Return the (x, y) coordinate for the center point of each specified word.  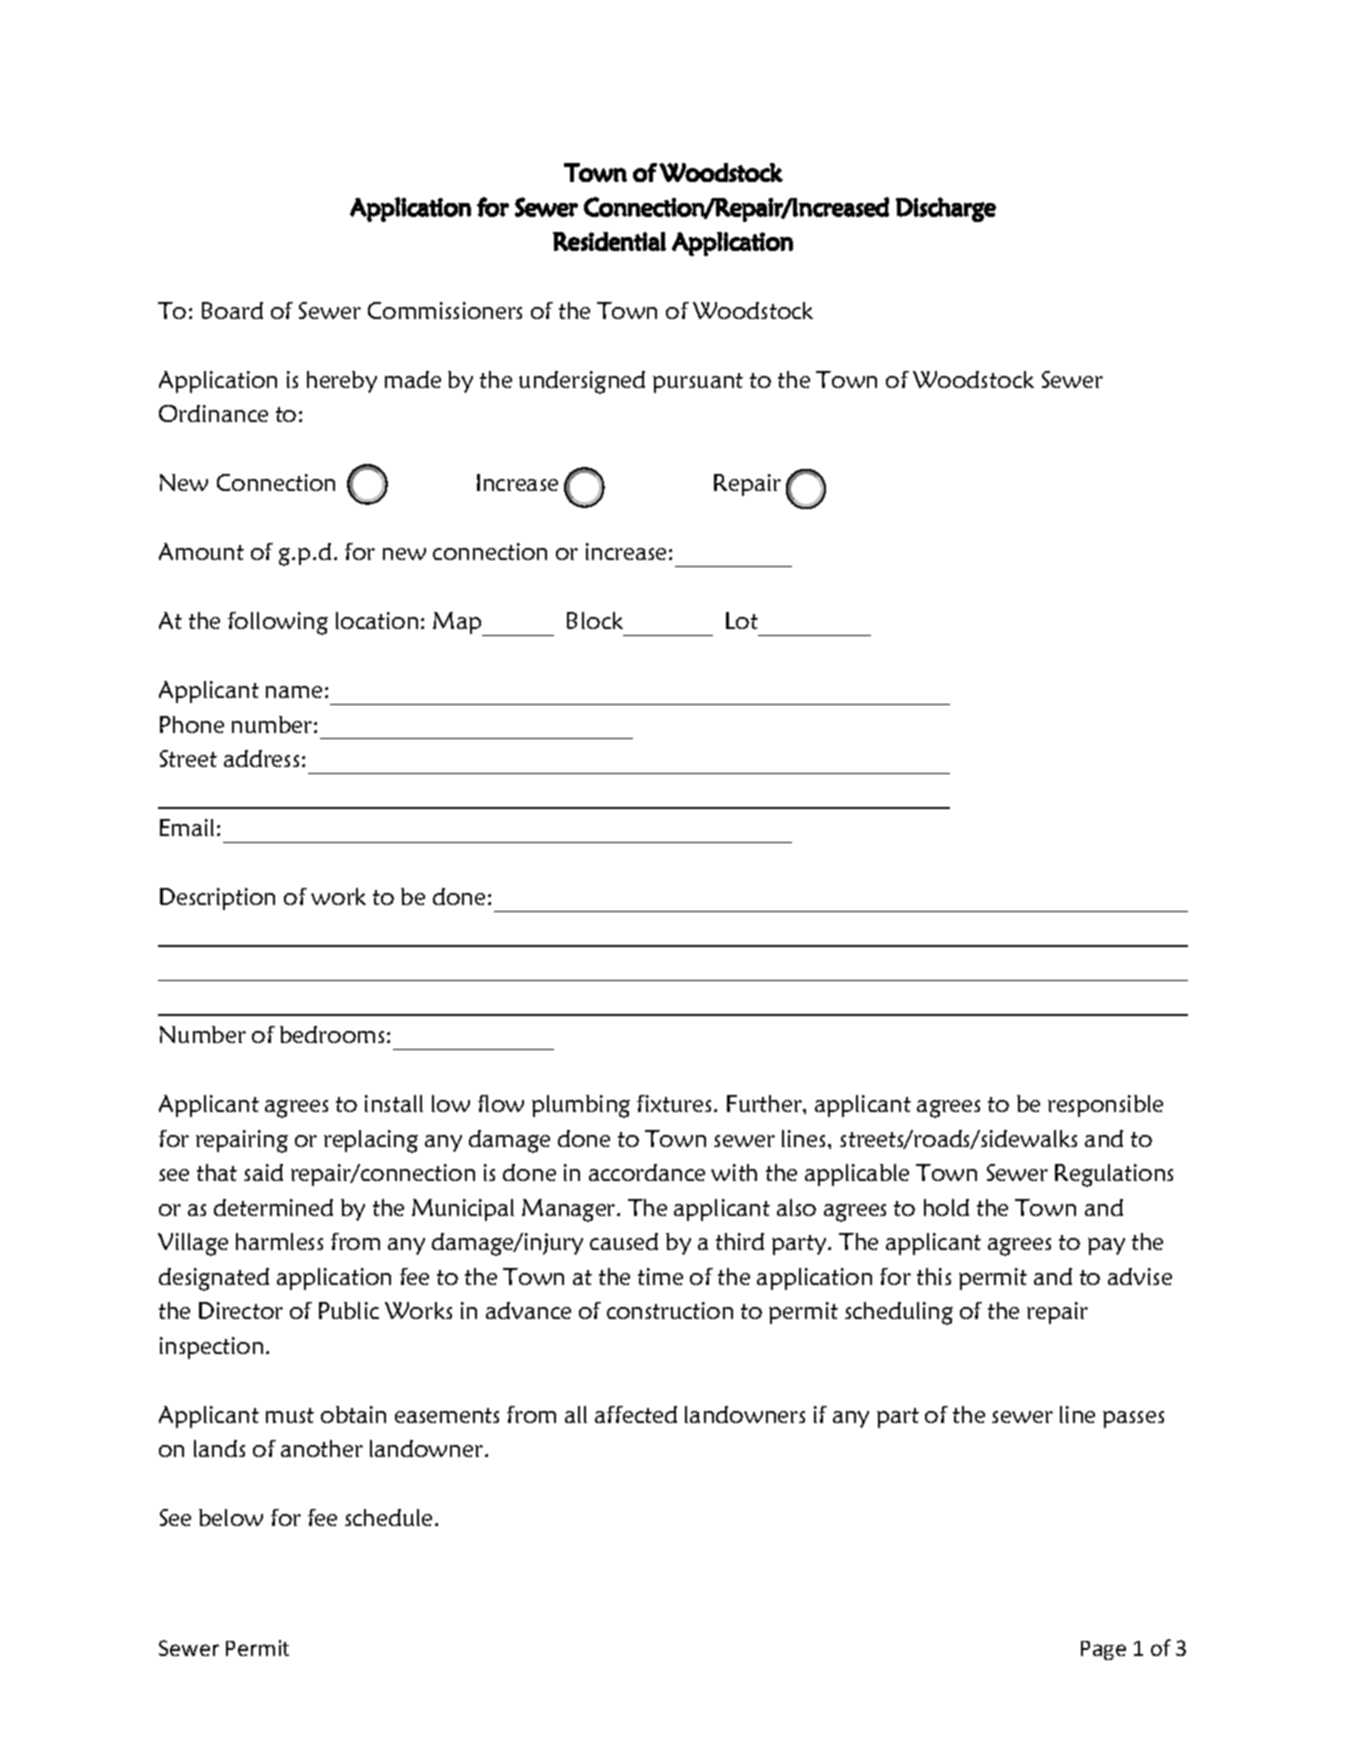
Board (232, 310)
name (294, 692)
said (263, 1172)
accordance (647, 1172)
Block (595, 620)
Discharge (946, 209)
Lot (742, 620)
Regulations (1114, 1175)
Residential (609, 241)
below (231, 1517)
